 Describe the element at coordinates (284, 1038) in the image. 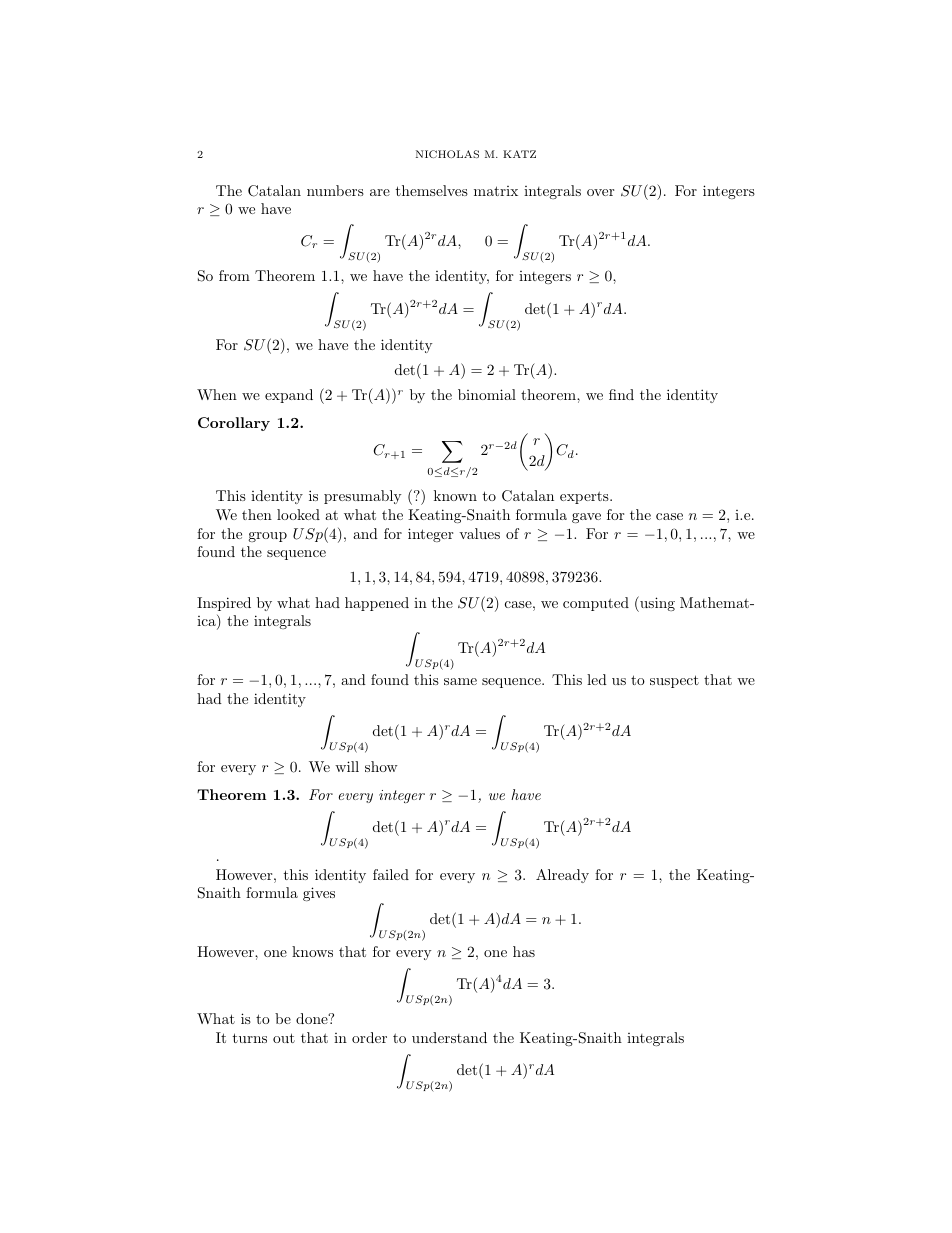

I see `out` at that location.
